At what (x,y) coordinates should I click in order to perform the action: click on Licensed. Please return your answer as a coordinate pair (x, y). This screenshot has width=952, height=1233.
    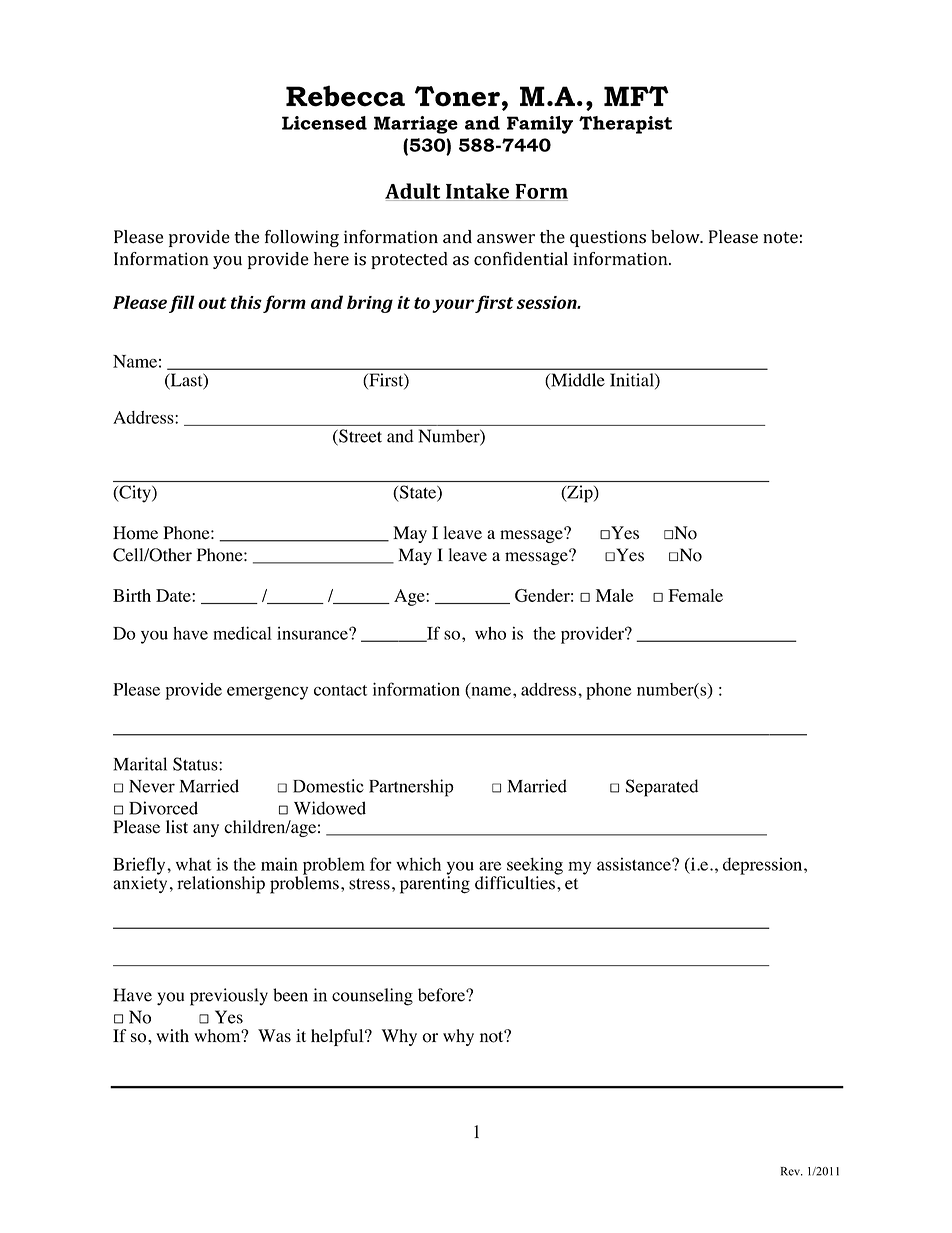
    Looking at the image, I should click on (324, 123).
